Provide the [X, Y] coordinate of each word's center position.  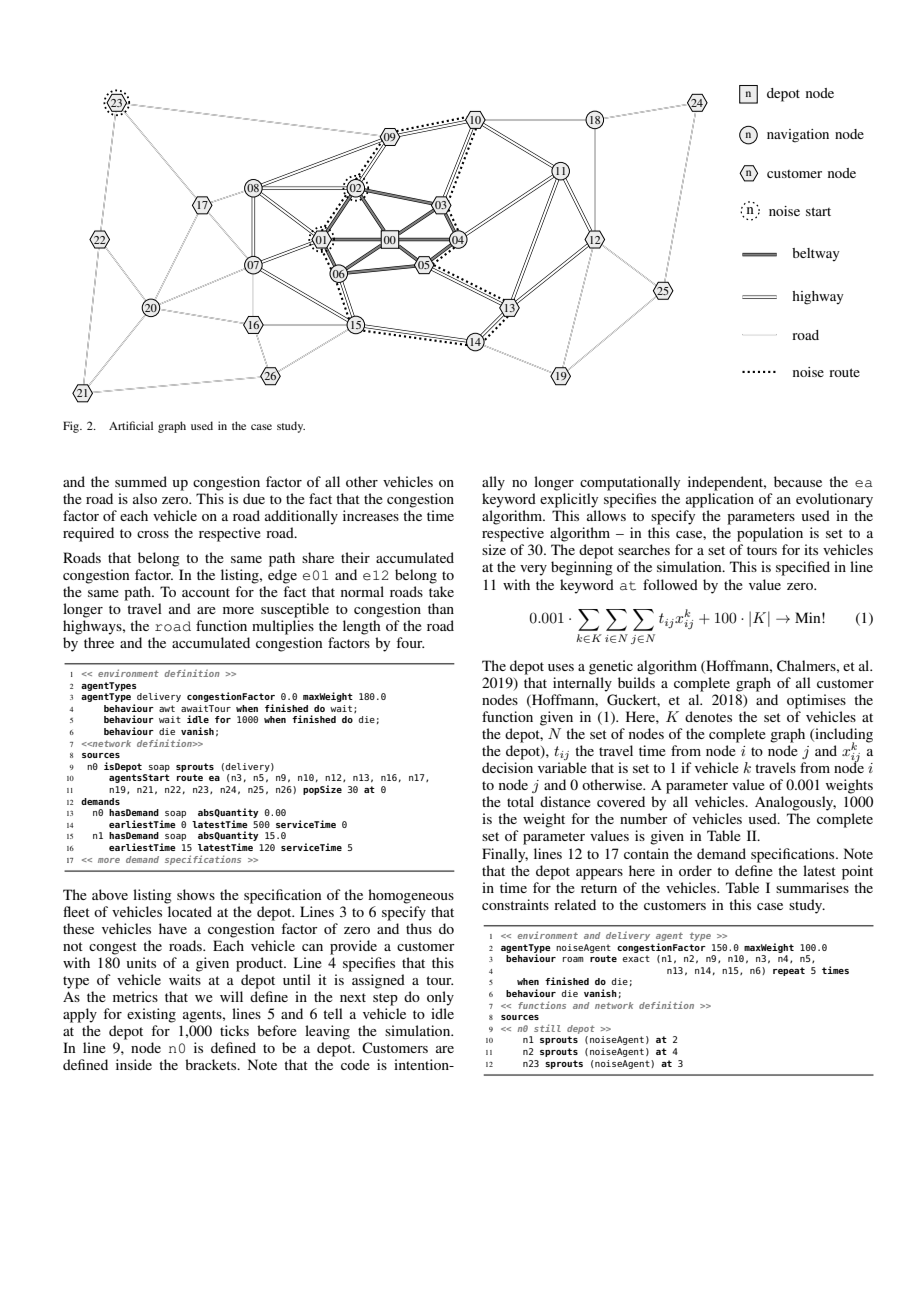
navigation [798, 136]
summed [141, 481]
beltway [816, 254]
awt [167, 708]
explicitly [569, 500]
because [798, 481]
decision [507, 767]
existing [151, 1015]
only [440, 998]
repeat [789, 971]
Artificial [131, 425]
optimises [816, 701]
